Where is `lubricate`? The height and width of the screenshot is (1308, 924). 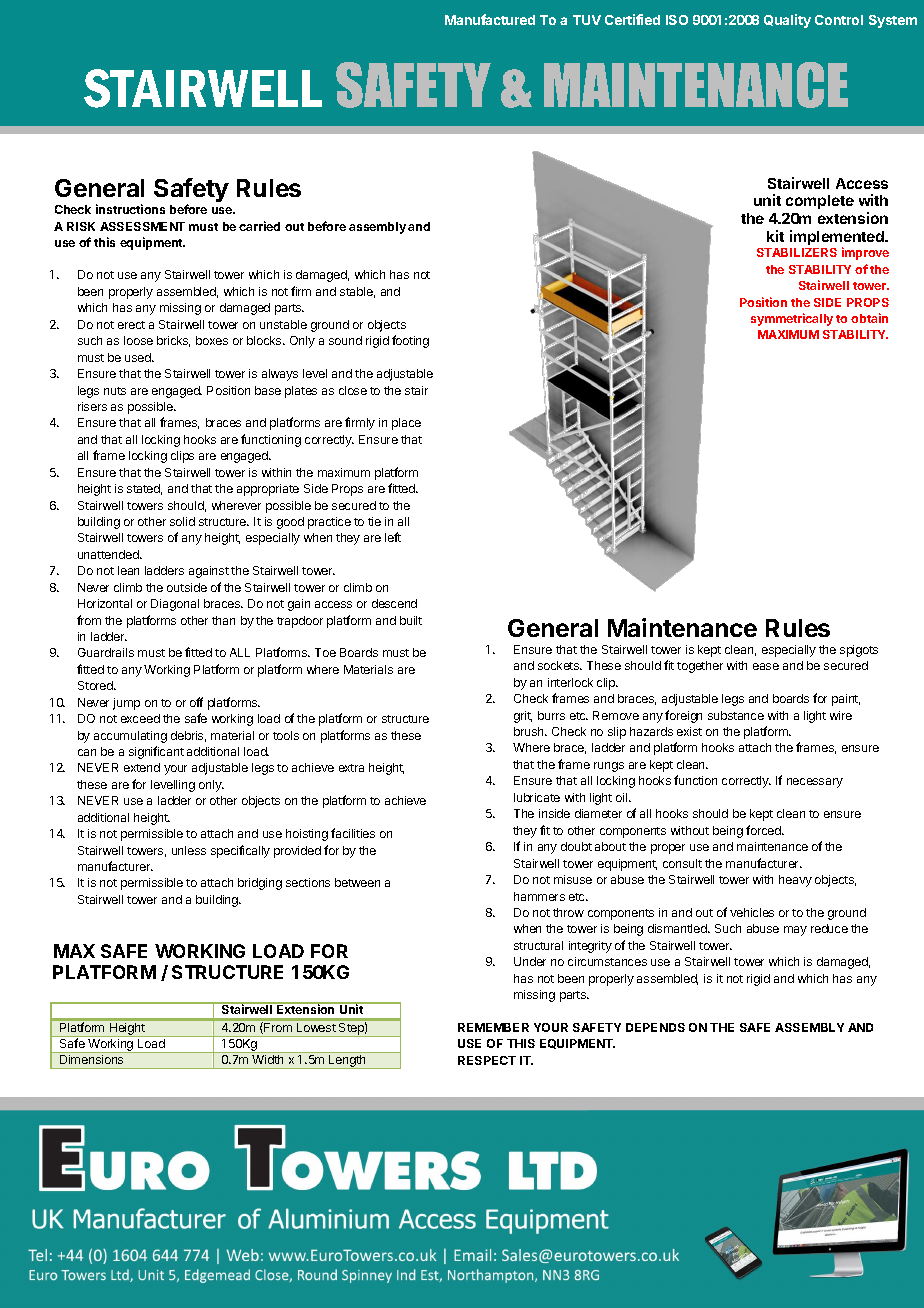
lubricate is located at coordinates (537, 797).
